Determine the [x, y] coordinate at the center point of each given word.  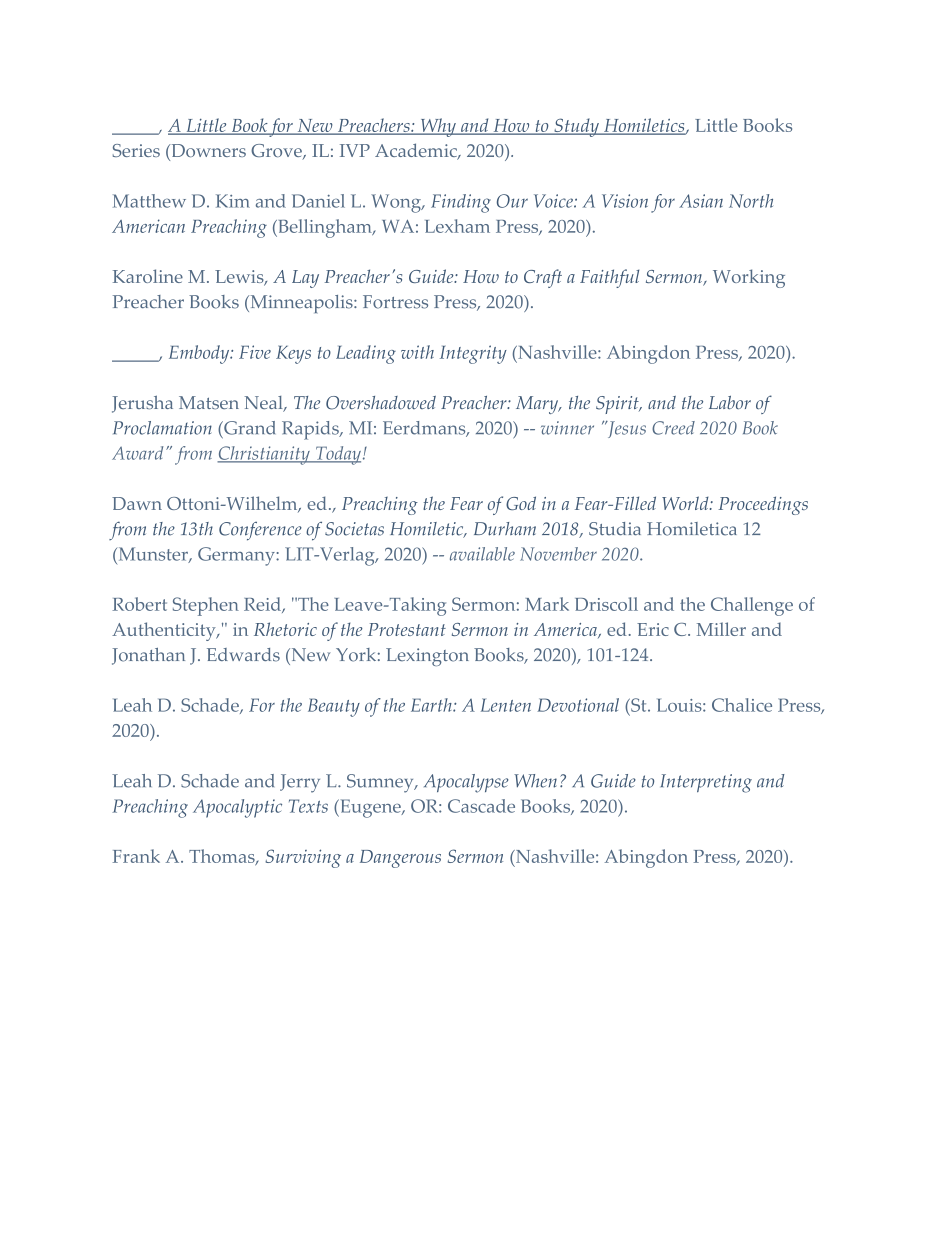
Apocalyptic [237, 808]
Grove [277, 152]
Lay [305, 279]
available [482, 554]
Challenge [752, 606]
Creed [673, 428]
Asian [701, 201]
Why [438, 127]
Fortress [395, 302]
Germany [237, 556]
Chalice [742, 705]
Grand [248, 428]
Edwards [243, 655]
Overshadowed [381, 403]
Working [749, 278]
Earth [432, 705]
